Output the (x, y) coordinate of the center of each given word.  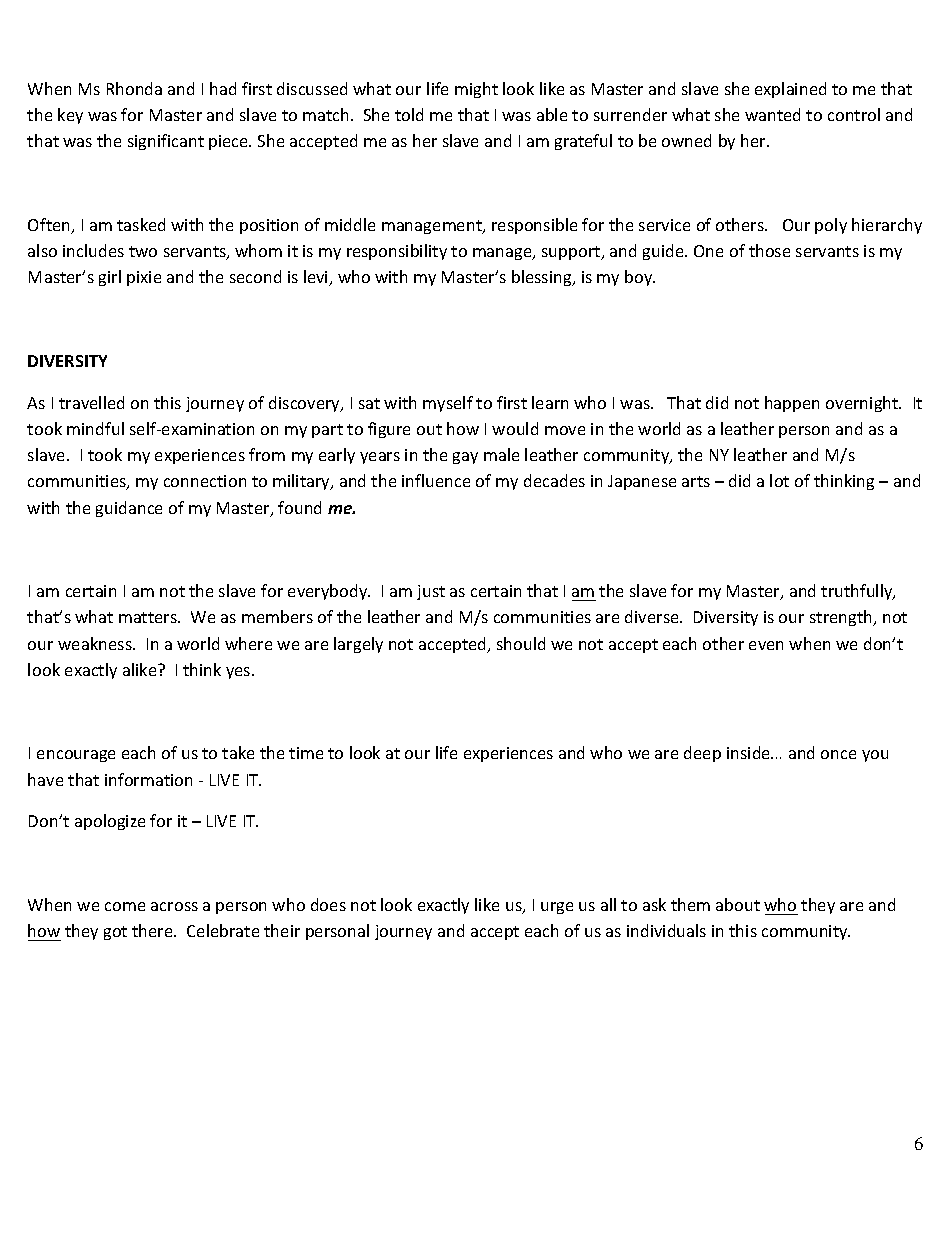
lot (779, 480)
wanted (772, 114)
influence (436, 480)
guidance (129, 509)
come (125, 906)
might (476, 90)
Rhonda (134, 88)
